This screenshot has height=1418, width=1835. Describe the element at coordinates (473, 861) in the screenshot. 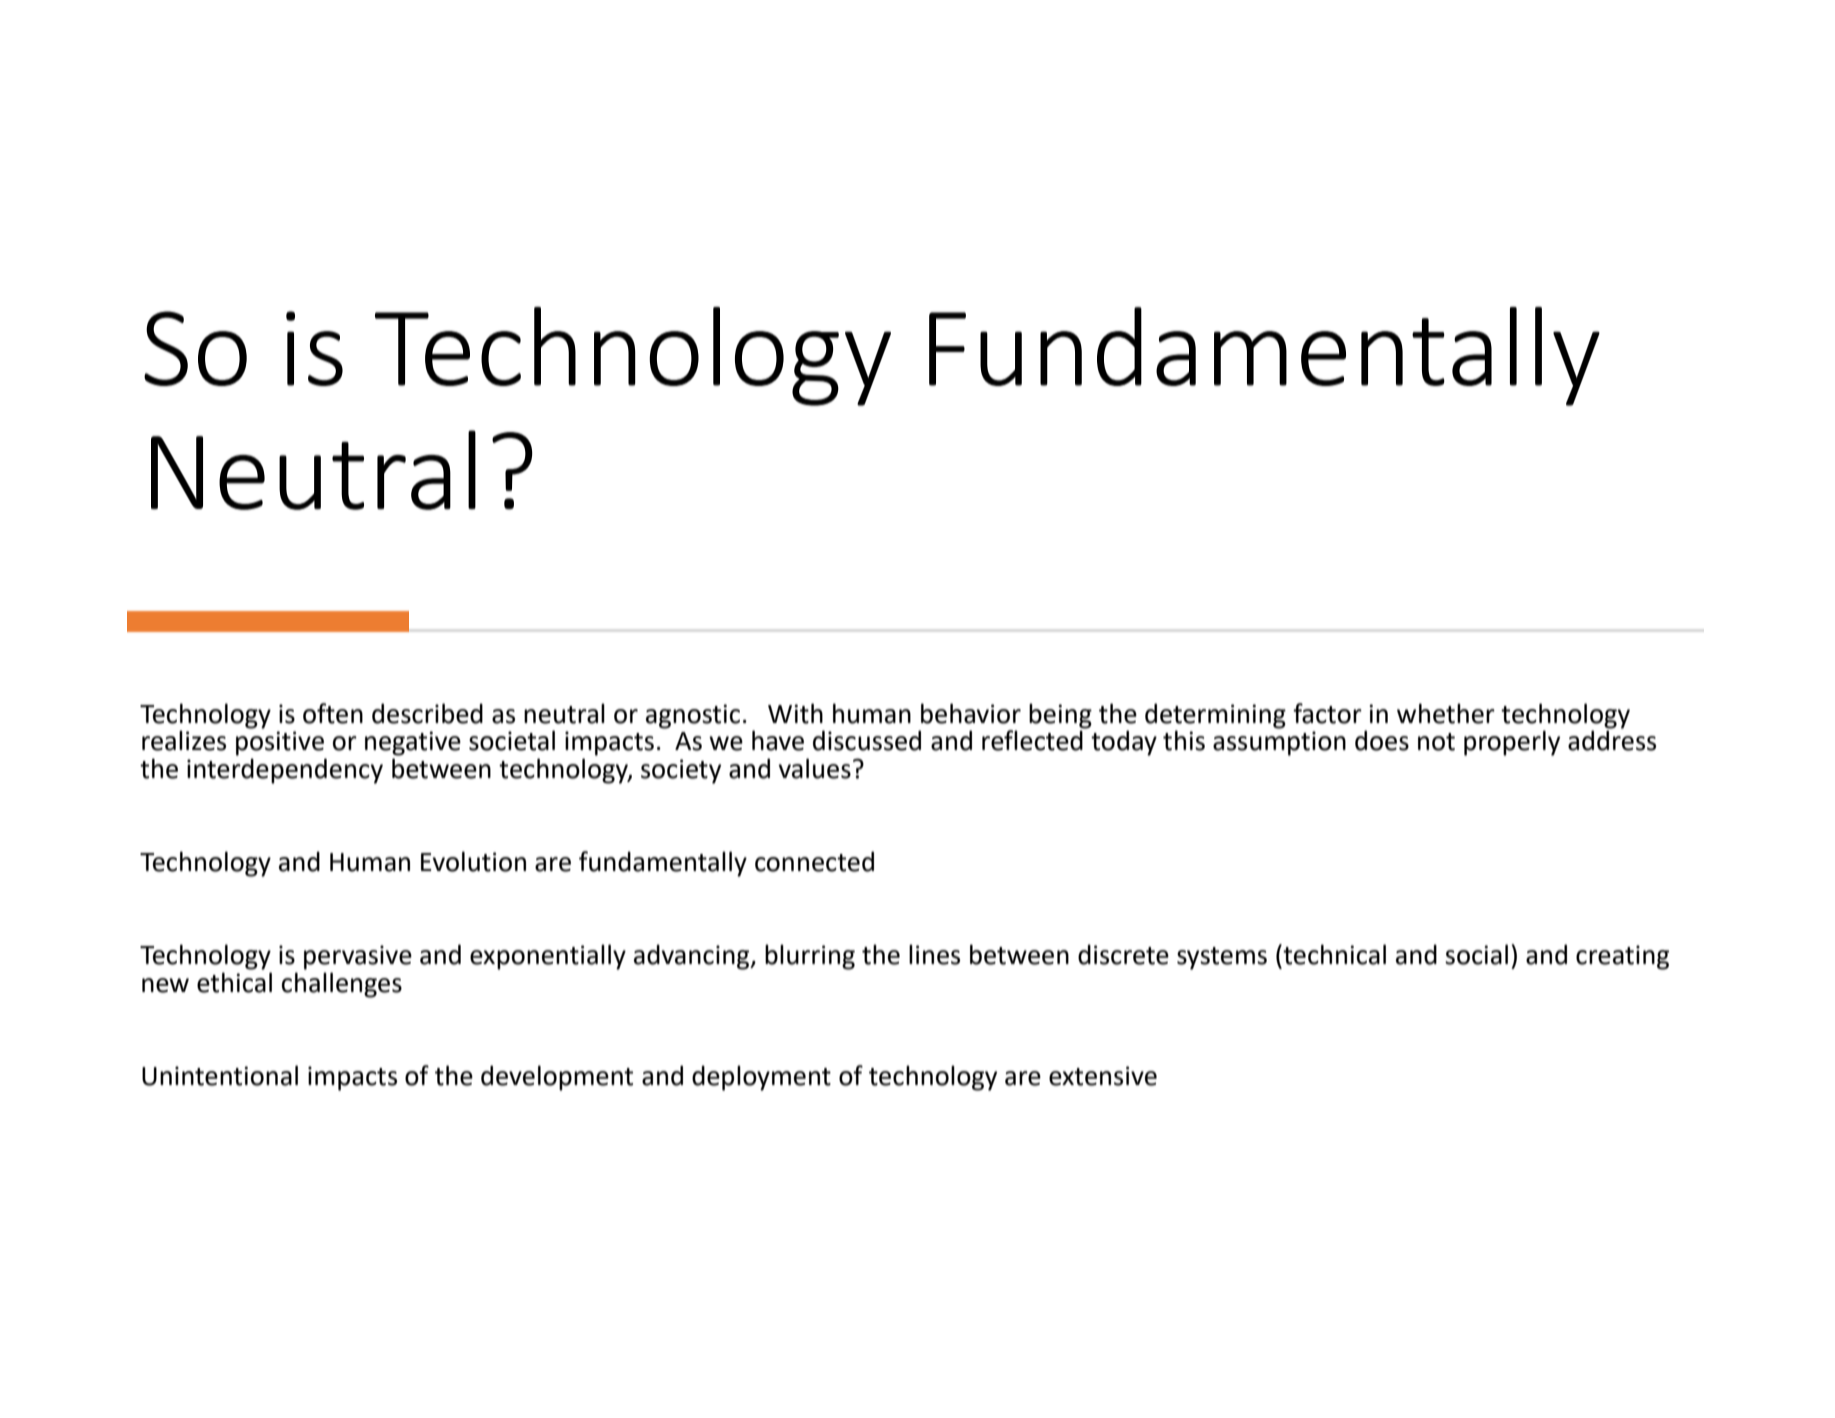

I see `Evolution` at that location.
